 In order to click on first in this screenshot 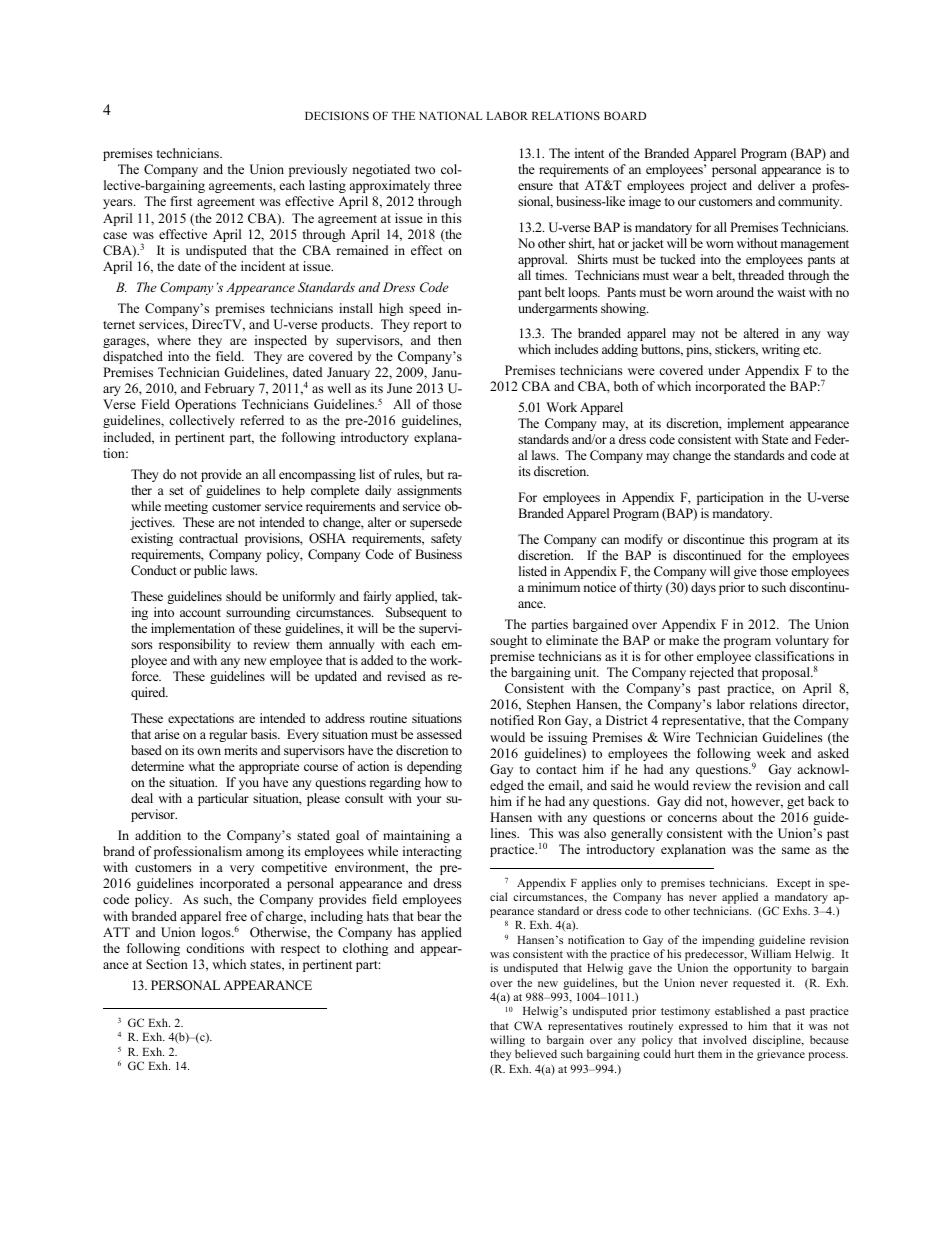, I will do `click(181, 201)`.
